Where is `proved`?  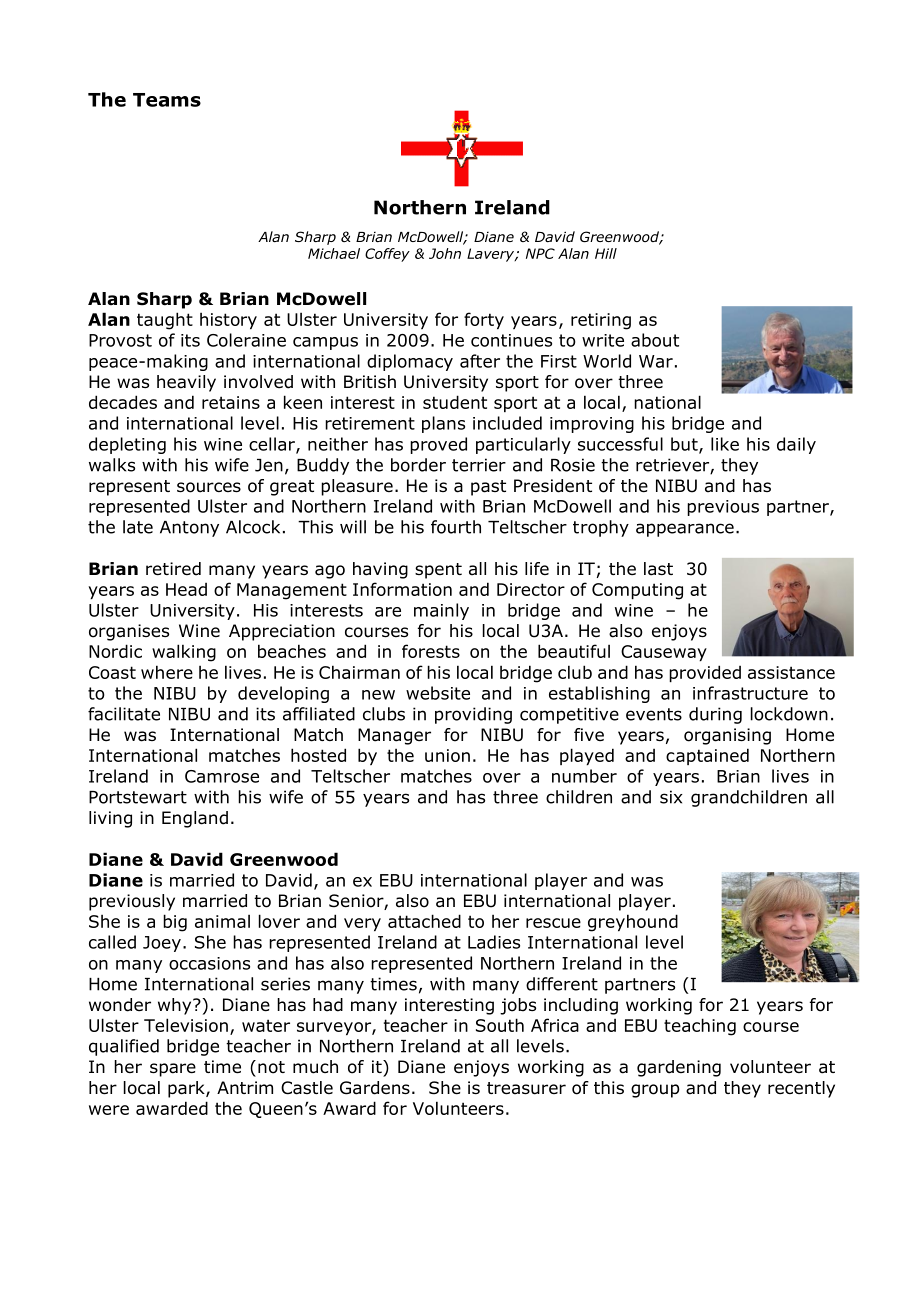
proved is located at coordinates (438, 445).
